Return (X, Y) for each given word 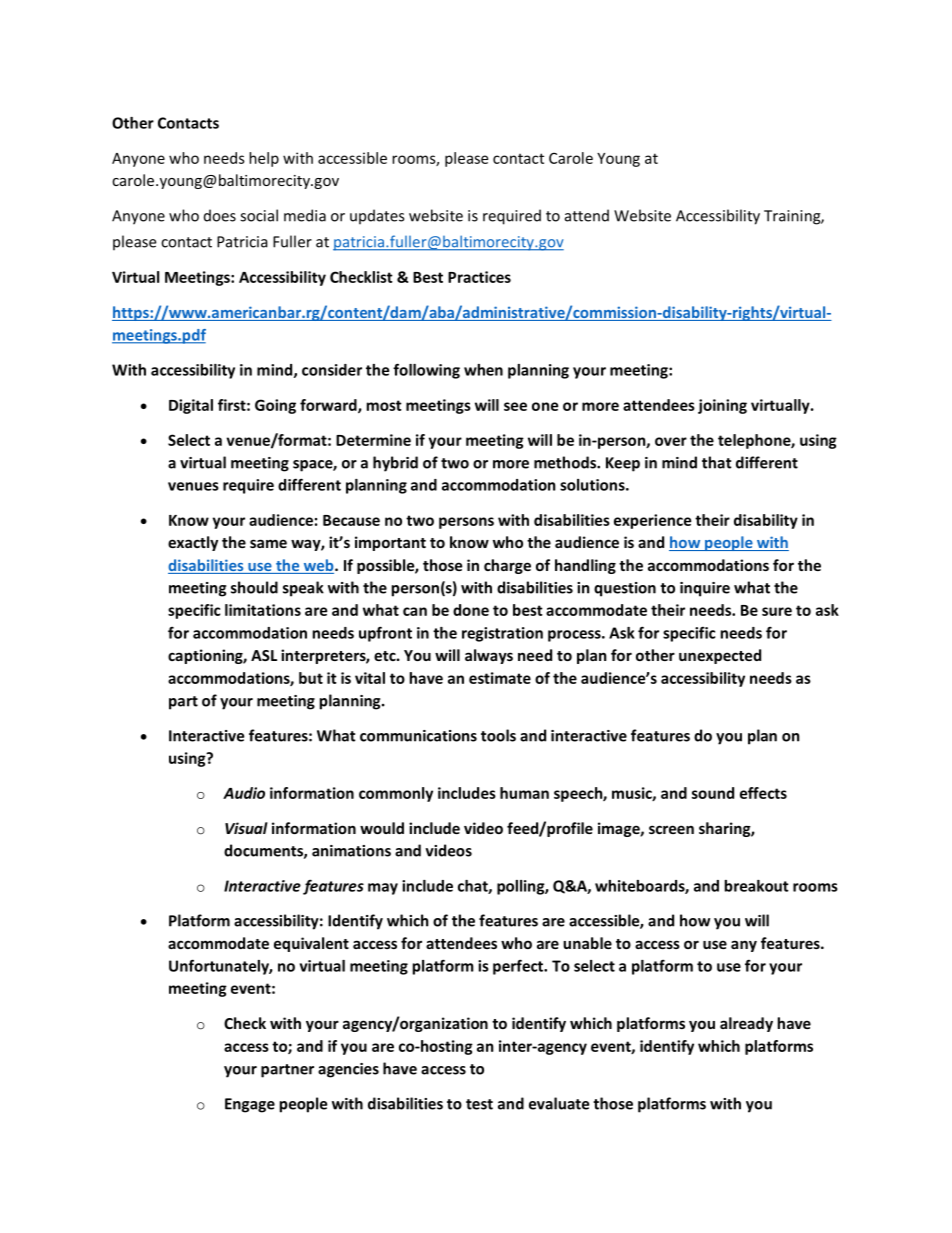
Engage (250, 1105)
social (259, 215)
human (524, 793)
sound (713, 793)
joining (722, 406)
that (717, 462)
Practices (479, 277)
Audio (244, 793)
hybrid (395, 464)
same (268, 543)
